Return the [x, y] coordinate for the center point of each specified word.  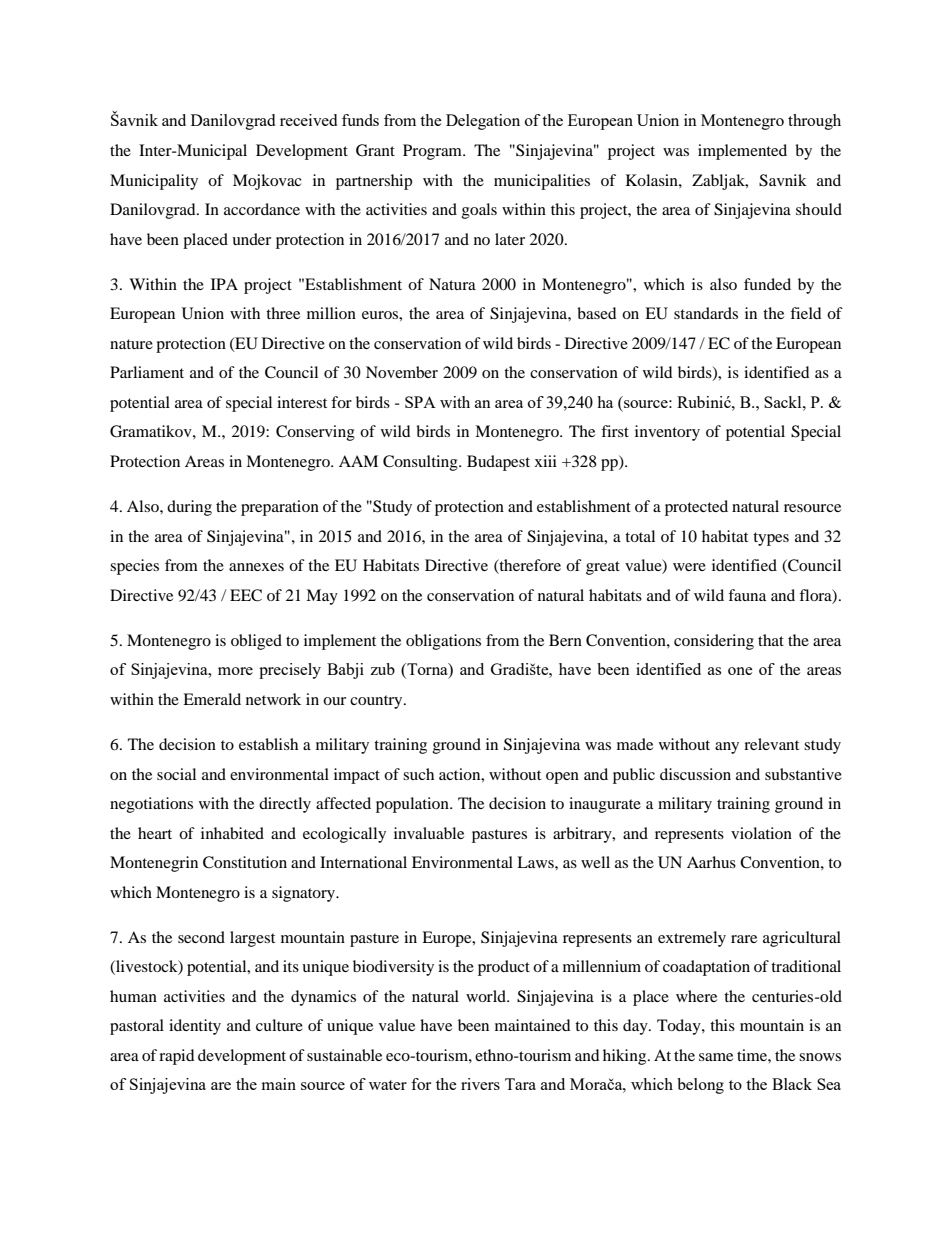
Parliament [147, 372]
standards [706, 313]
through [814, 122]
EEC [246, 595]
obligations [443, 642]
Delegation [483, 122]
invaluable [429, 833]
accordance [262, 209]
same [716, 1057]
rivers [480, 1084]
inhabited [232, 833]
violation [761, 833]
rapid [177, 1057]
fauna [747, 595]
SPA [420, 402]
